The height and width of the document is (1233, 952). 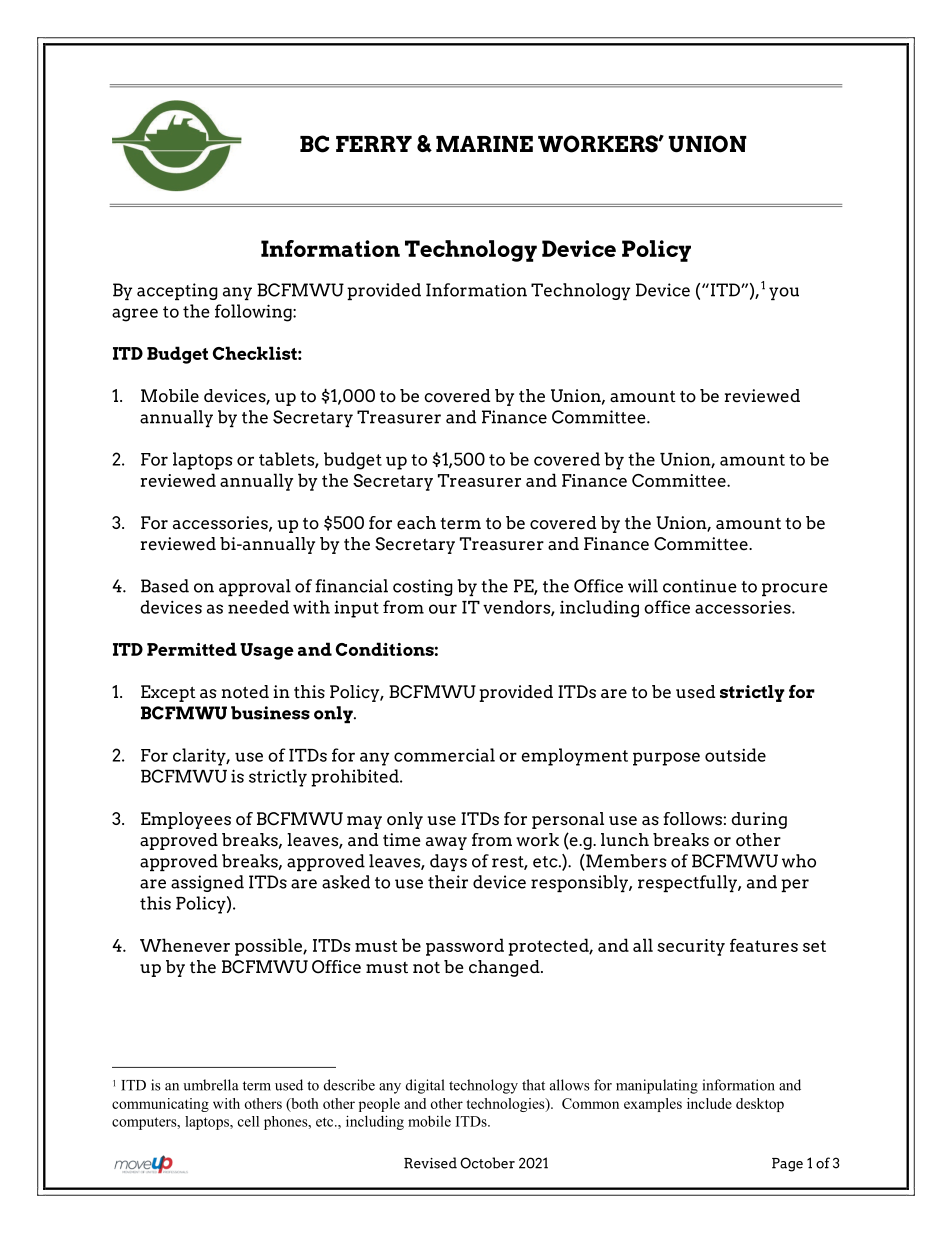 I want to click on assigned, so click(x=207, y=883).
